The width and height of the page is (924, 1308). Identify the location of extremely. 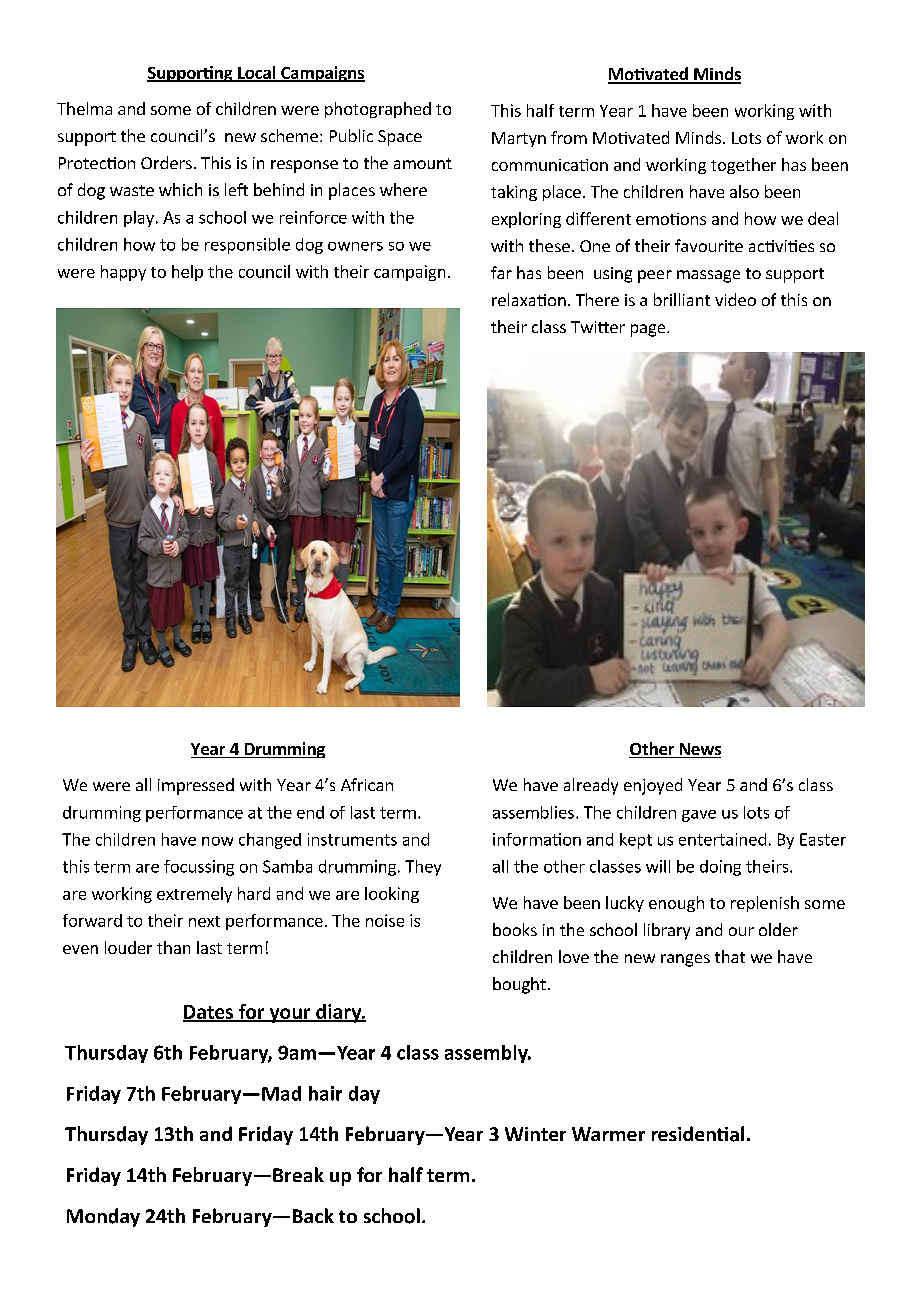
(194, 895).
